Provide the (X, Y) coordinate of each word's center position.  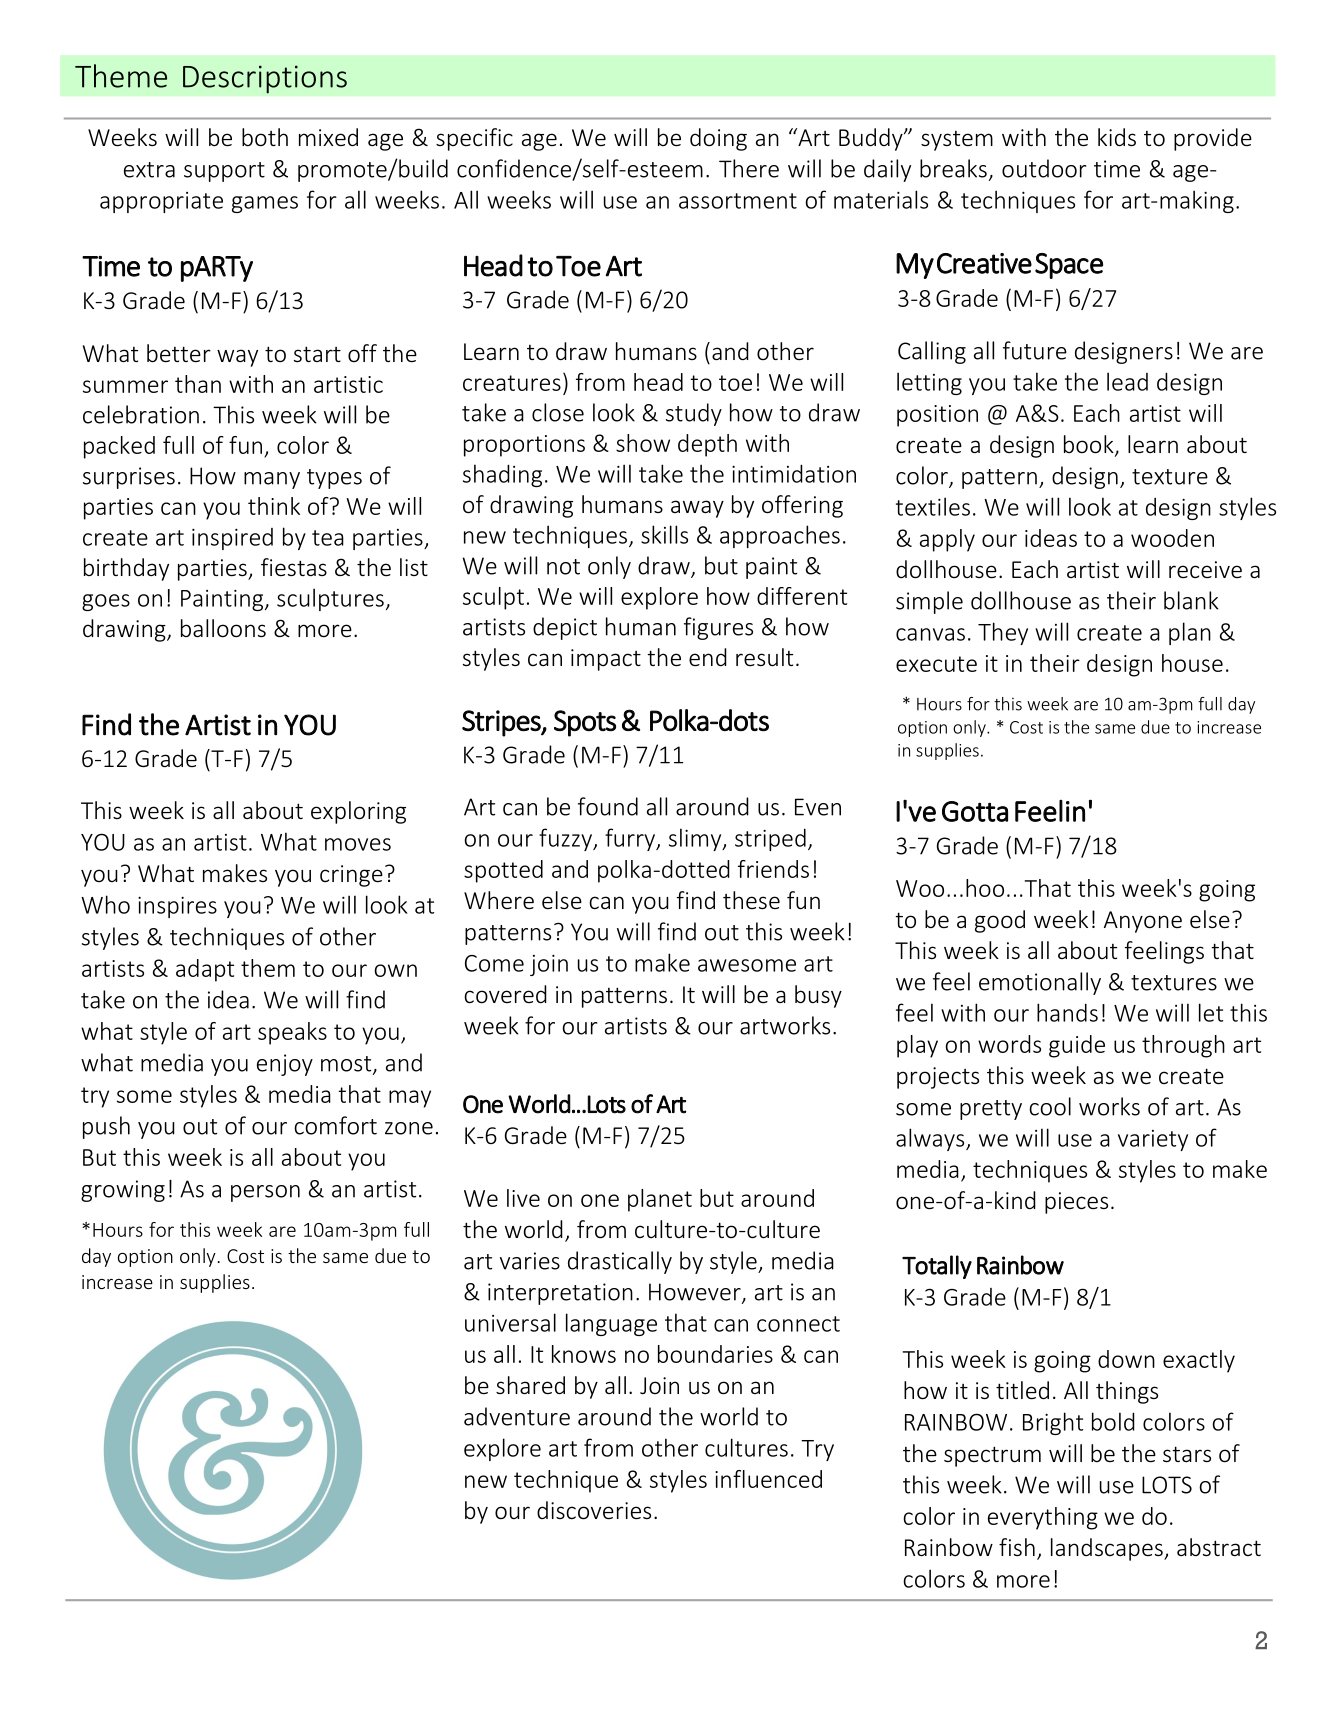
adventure (517, 1416)
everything (1043, 1518)
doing (718, 139)
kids (1117, 137)
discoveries (594, 1510)
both (265, 137)
